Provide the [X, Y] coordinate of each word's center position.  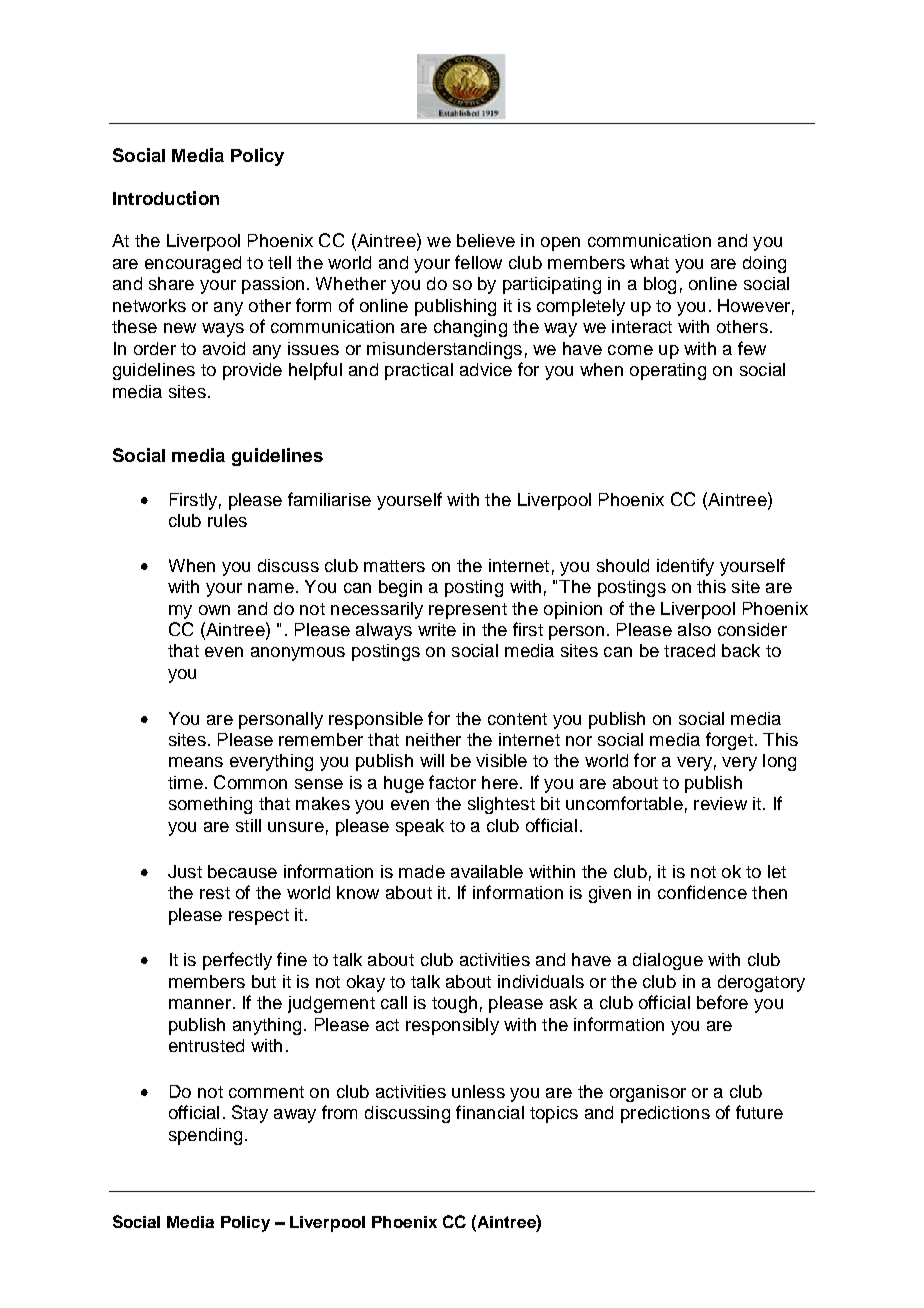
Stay [250, 1114]
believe [486, 240]
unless [478, 1091]
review [720, 803]
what [649, 262]
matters [394, 566]
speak [420, 827]
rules [227, 520]
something [210, 805]
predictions [665, 1114]
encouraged [193, 264]
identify [685, 567]
